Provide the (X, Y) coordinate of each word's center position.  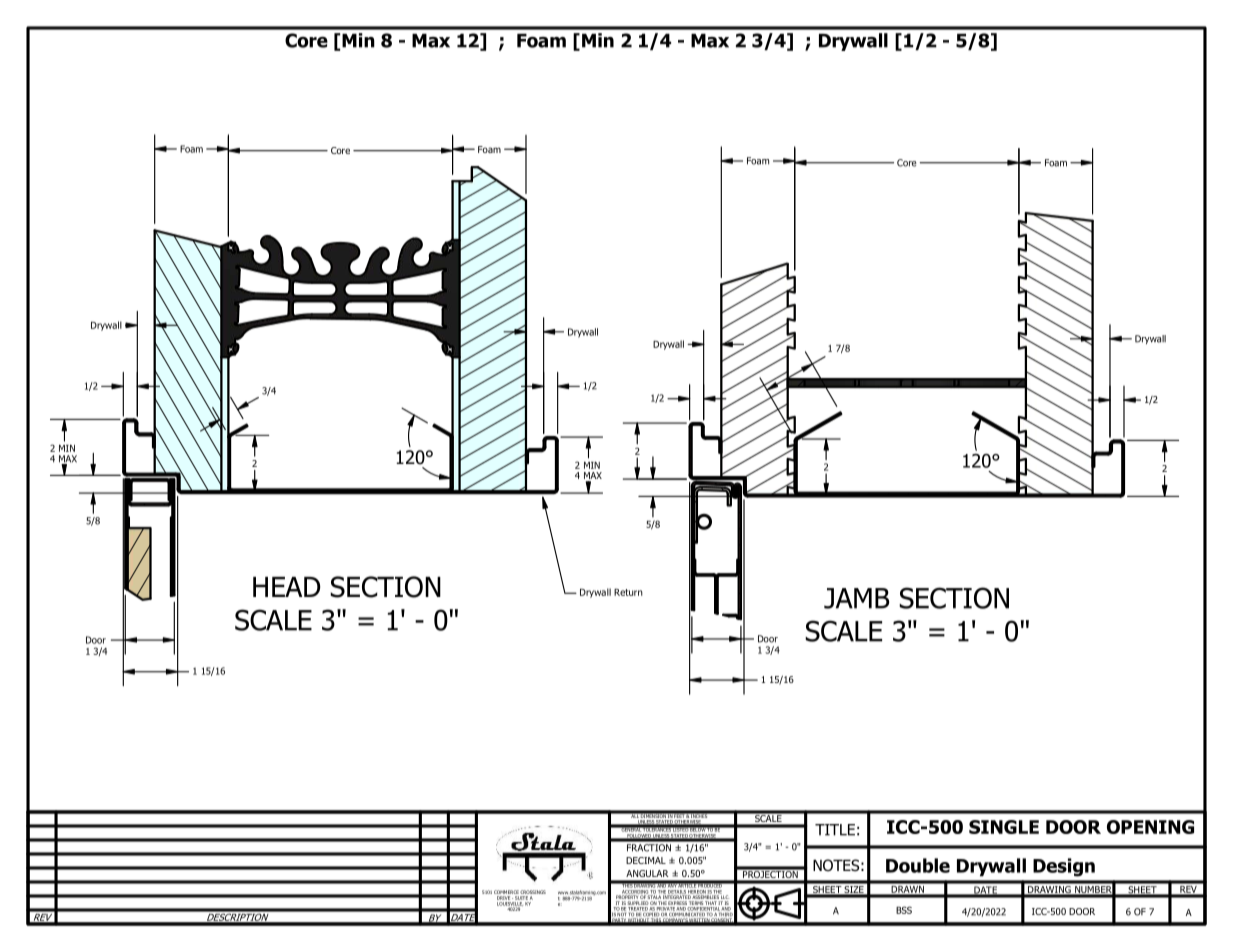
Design (1064, 867)
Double (918, 865)
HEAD (286, 587)
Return (628, 592)
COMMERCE (506, 893)
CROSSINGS (533, 893)
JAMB (856, 598)
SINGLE (1004, 827)
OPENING (1150, 827)
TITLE (835, 830)
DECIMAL (646, 860)
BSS (904, 910)
